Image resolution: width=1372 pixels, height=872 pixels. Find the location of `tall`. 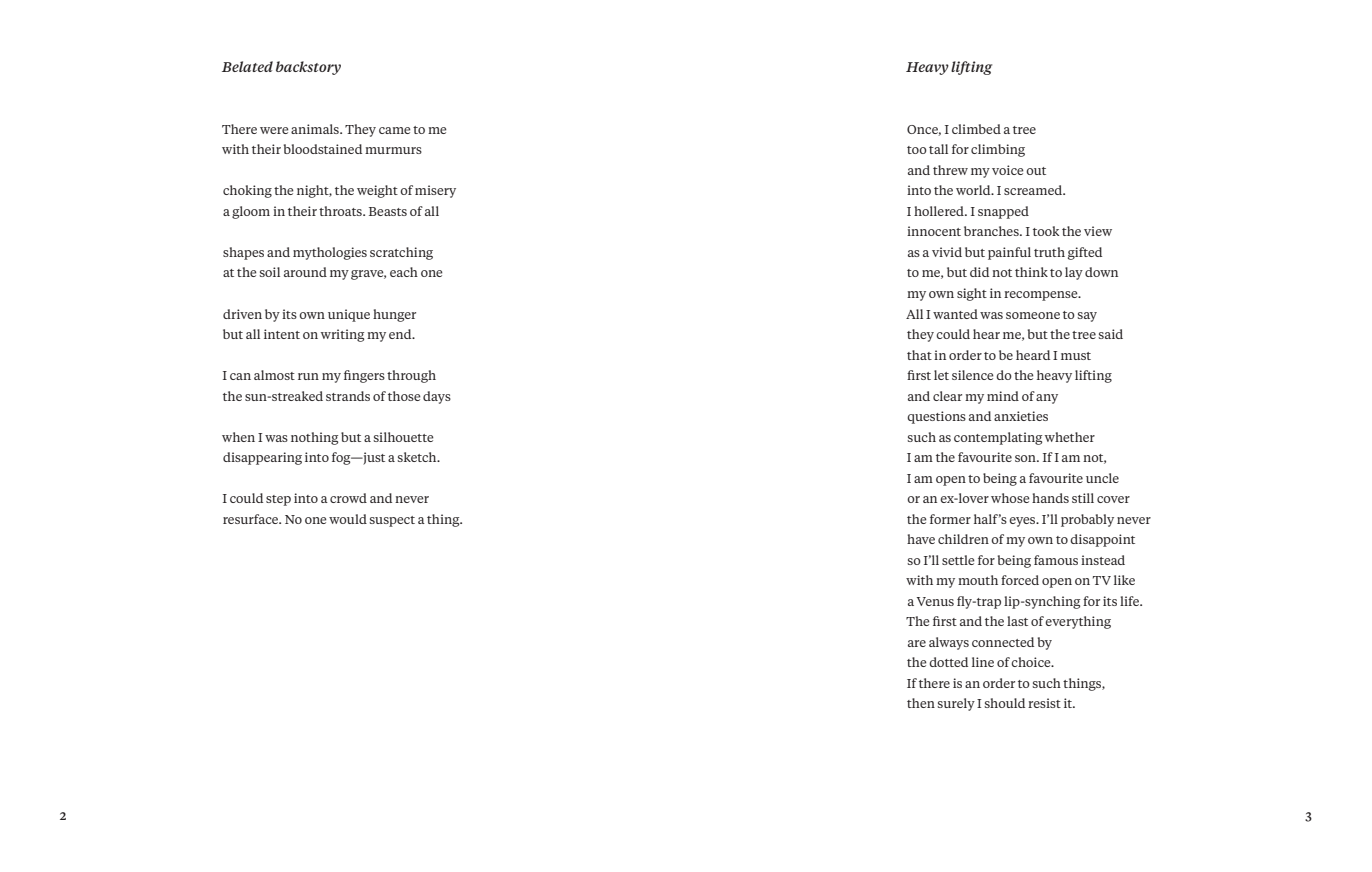

tall is located at coordinates (938, 149).
